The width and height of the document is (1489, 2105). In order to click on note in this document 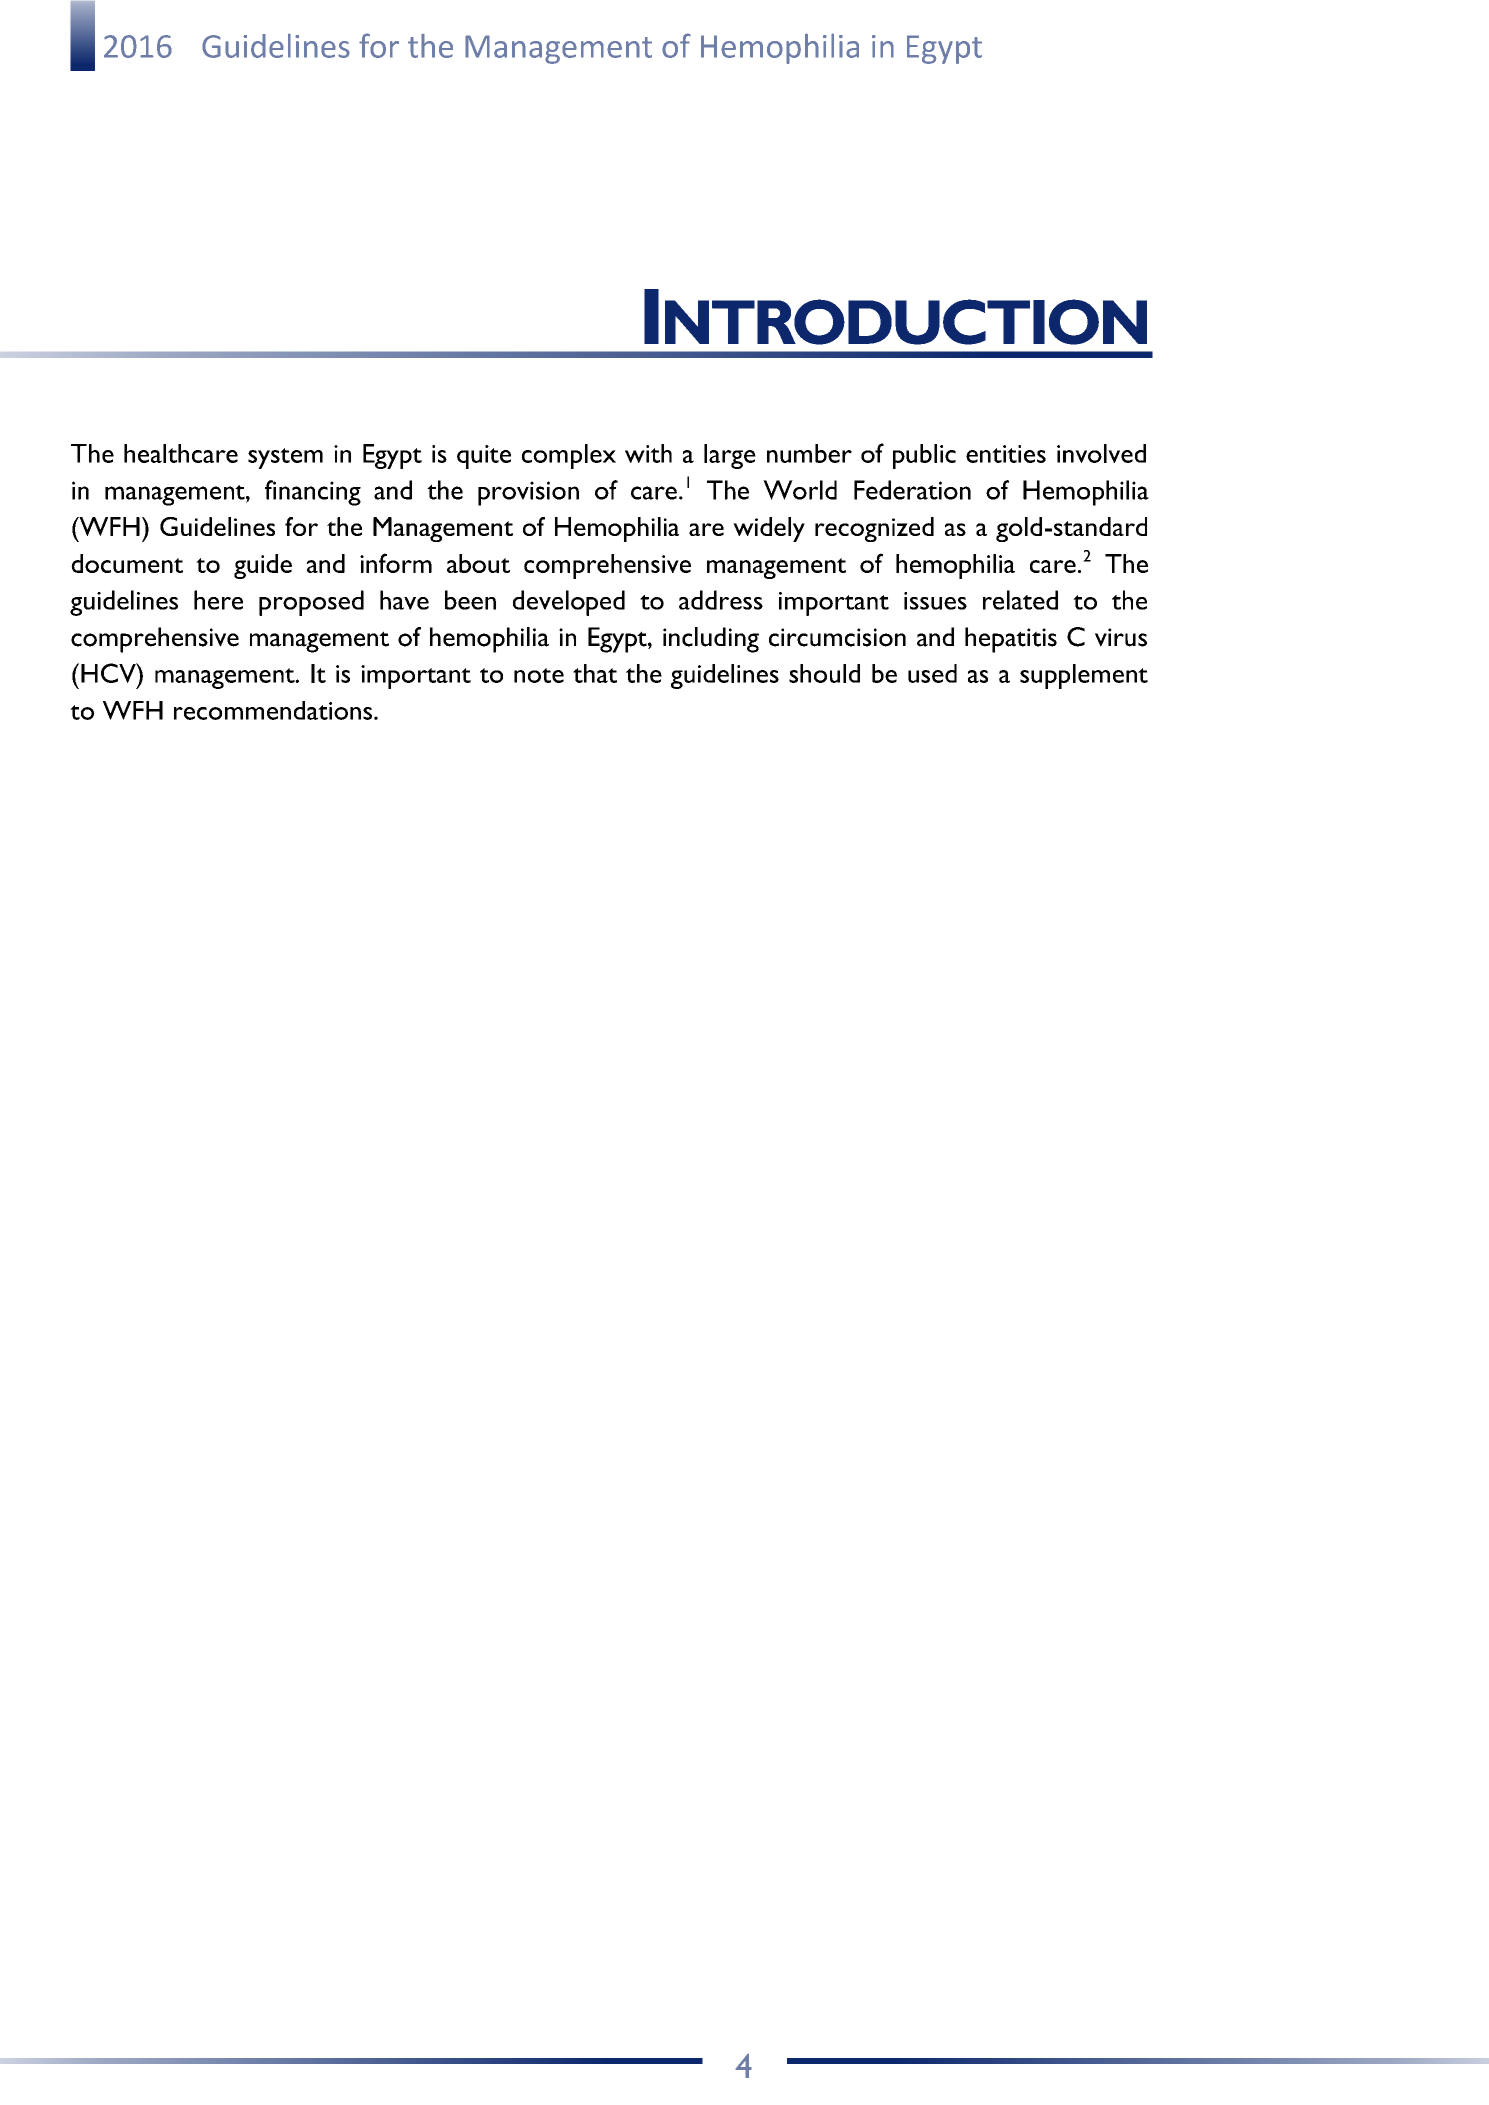, I will do `click(539, 675)`.
